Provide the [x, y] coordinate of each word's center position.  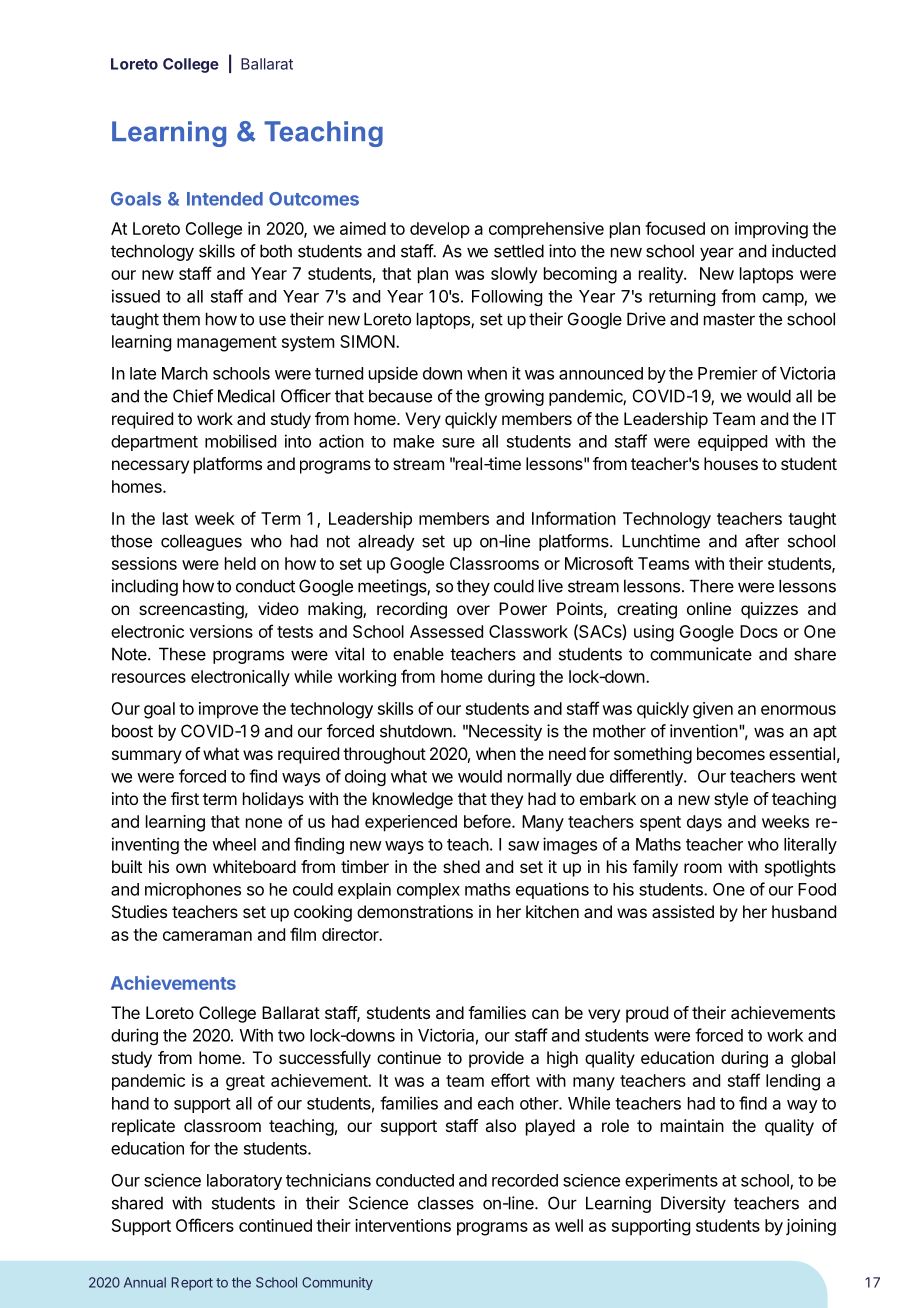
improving [771, 230]
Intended [225, 199]
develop [440, 230]
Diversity [693, 1204]
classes [446, 1203]
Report [192, 1284]
